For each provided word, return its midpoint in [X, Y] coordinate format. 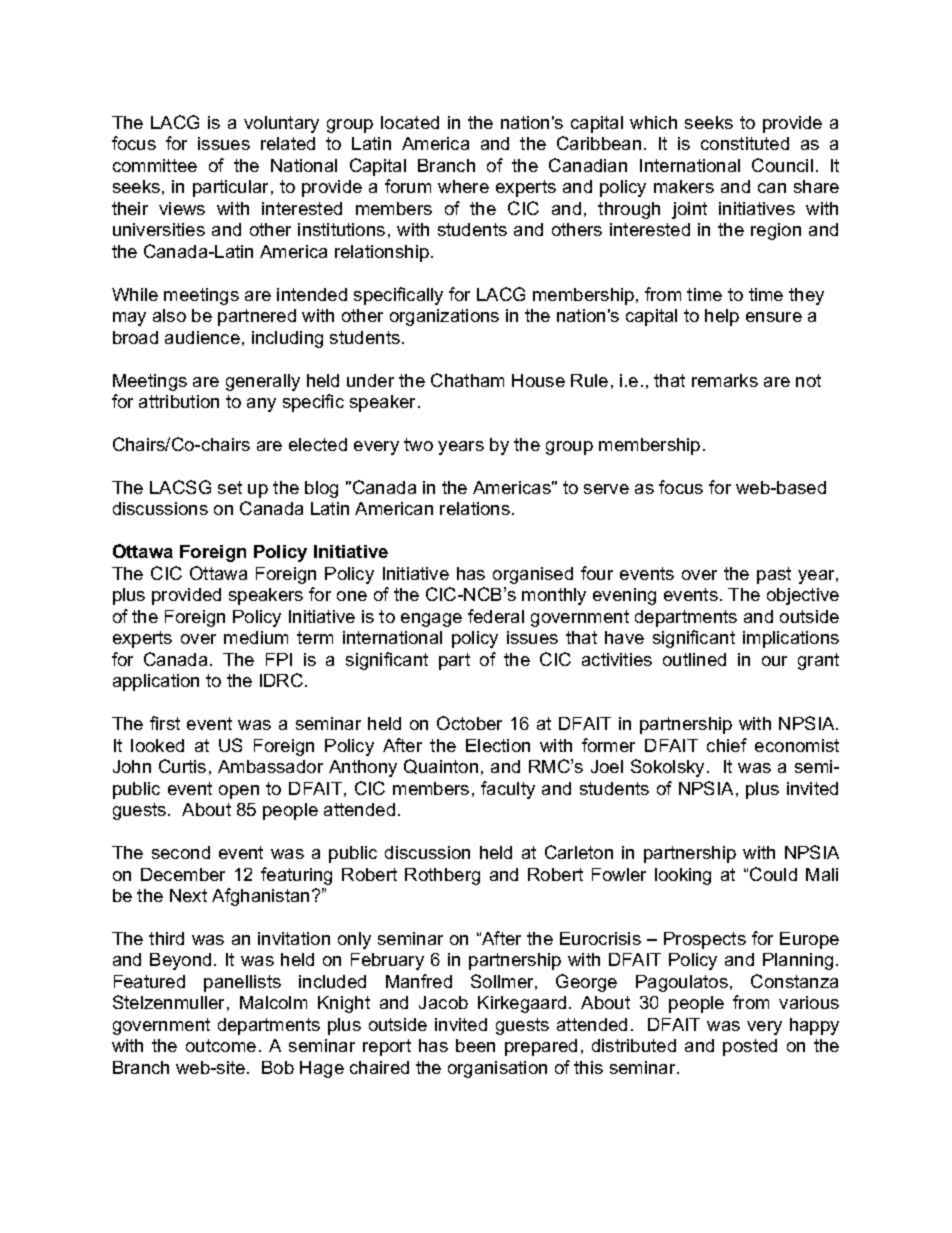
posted [750, 1047]
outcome [221, 1045]
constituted [745, 143]
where [463, 186]
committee [155, 165]
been [475, 1045]
